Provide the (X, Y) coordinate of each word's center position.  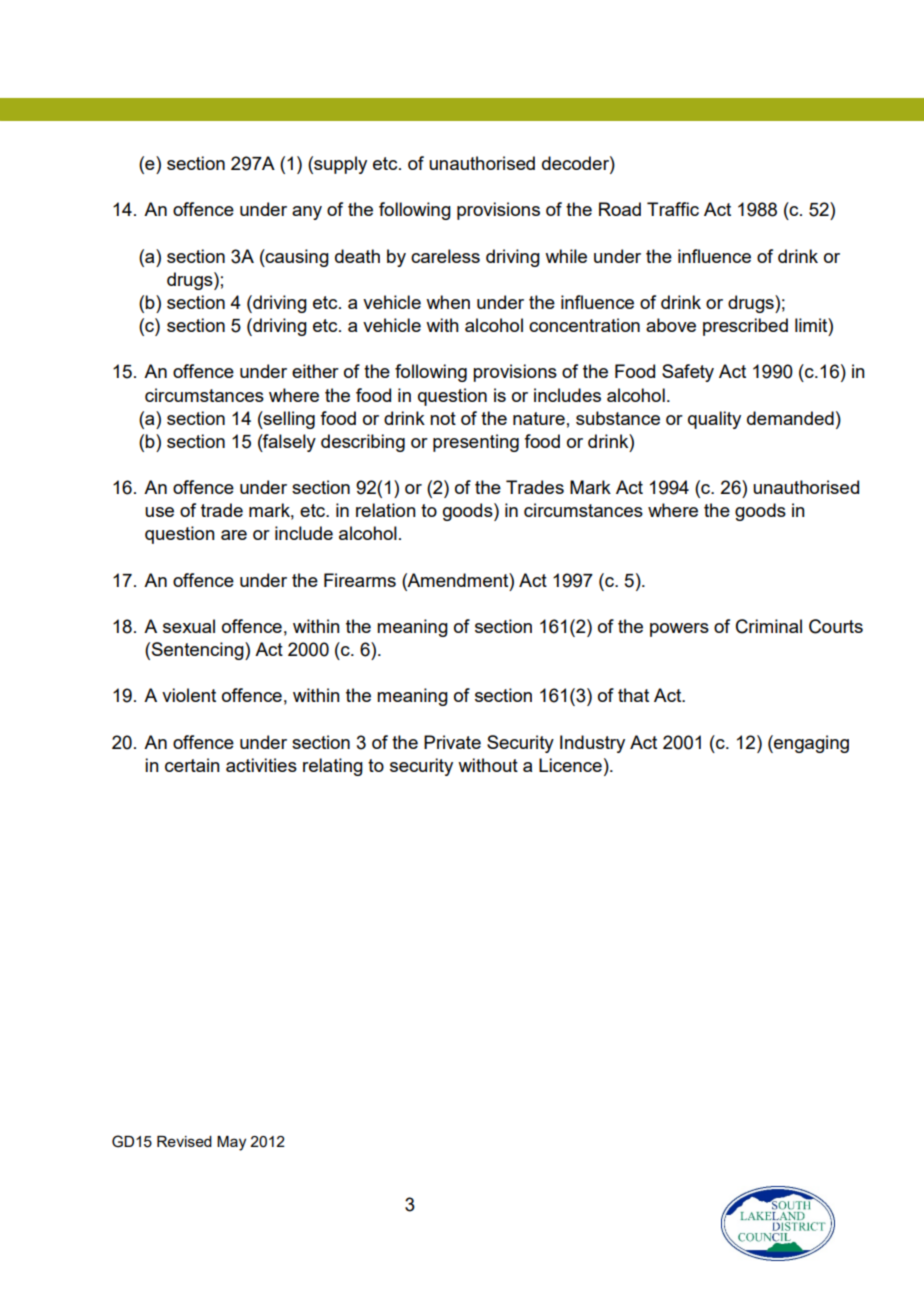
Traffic (673, 209)
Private (452, 742)
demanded (790, 418)
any (307, 213)
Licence (570, 765)
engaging (810, 744)
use (159, 512)
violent (189, 695)
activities (261, 765)
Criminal (769, 626)
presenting (476, 443)
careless (445, 256)
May (231, 1143)
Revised (184, 1141)
